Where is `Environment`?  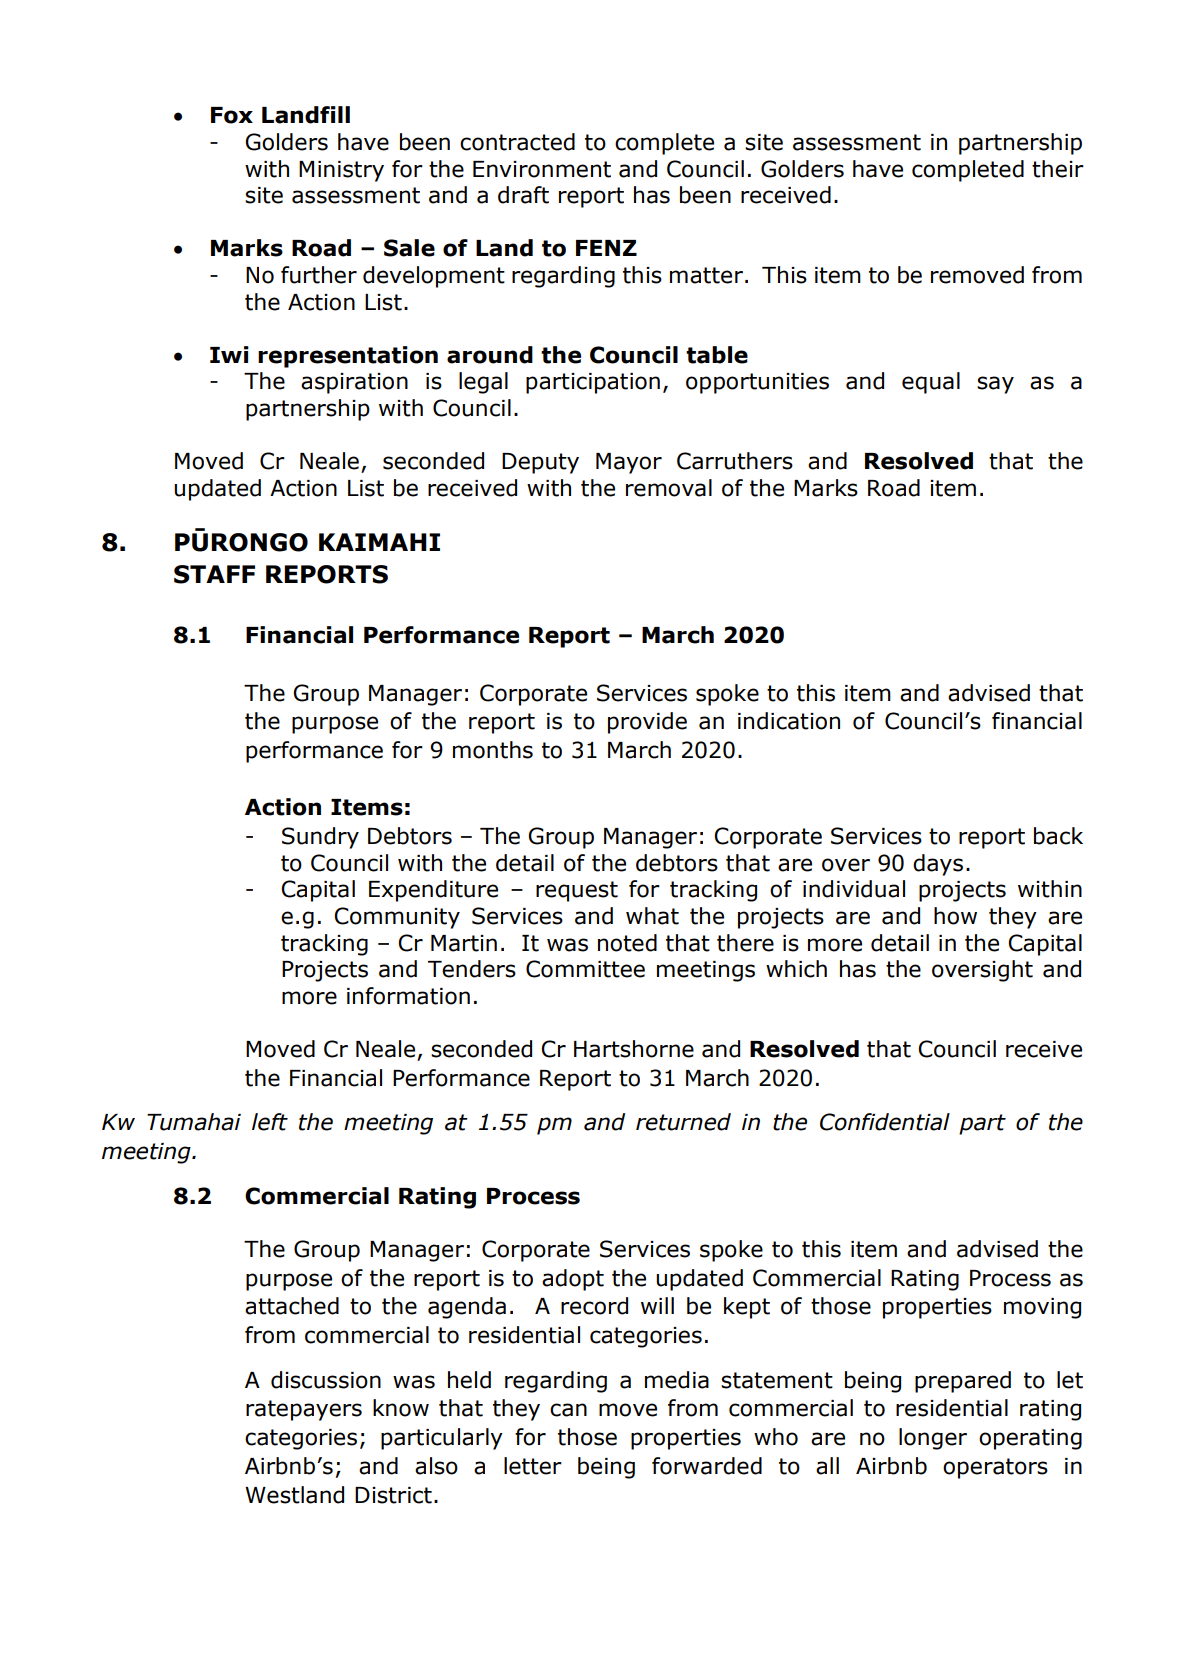 Environment is located at coordinates (542, 169).
